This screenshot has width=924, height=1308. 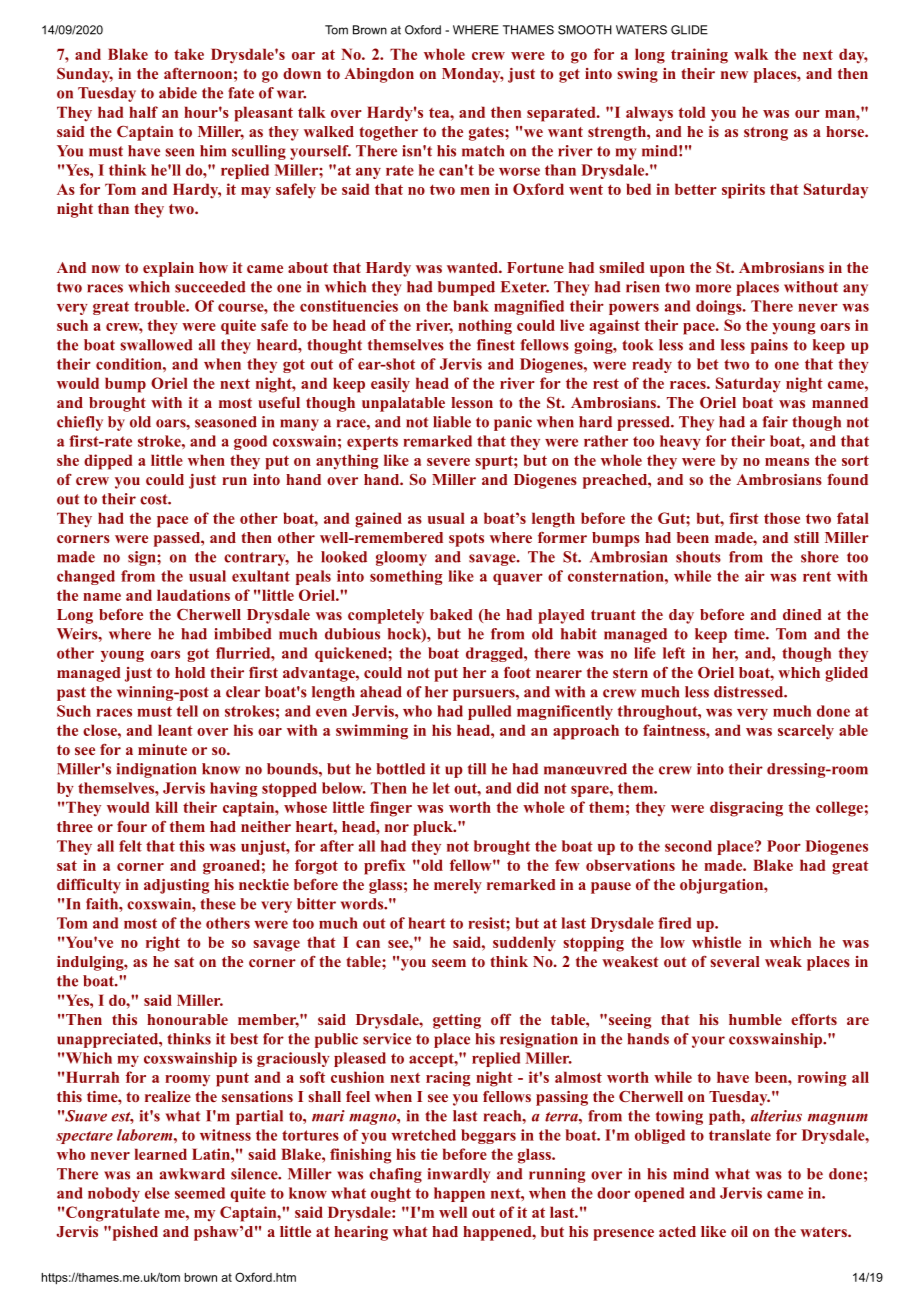 What do you see at coordinates (189, 54) in the screenshot?
I see `take` at bounding box center [189, 54].
